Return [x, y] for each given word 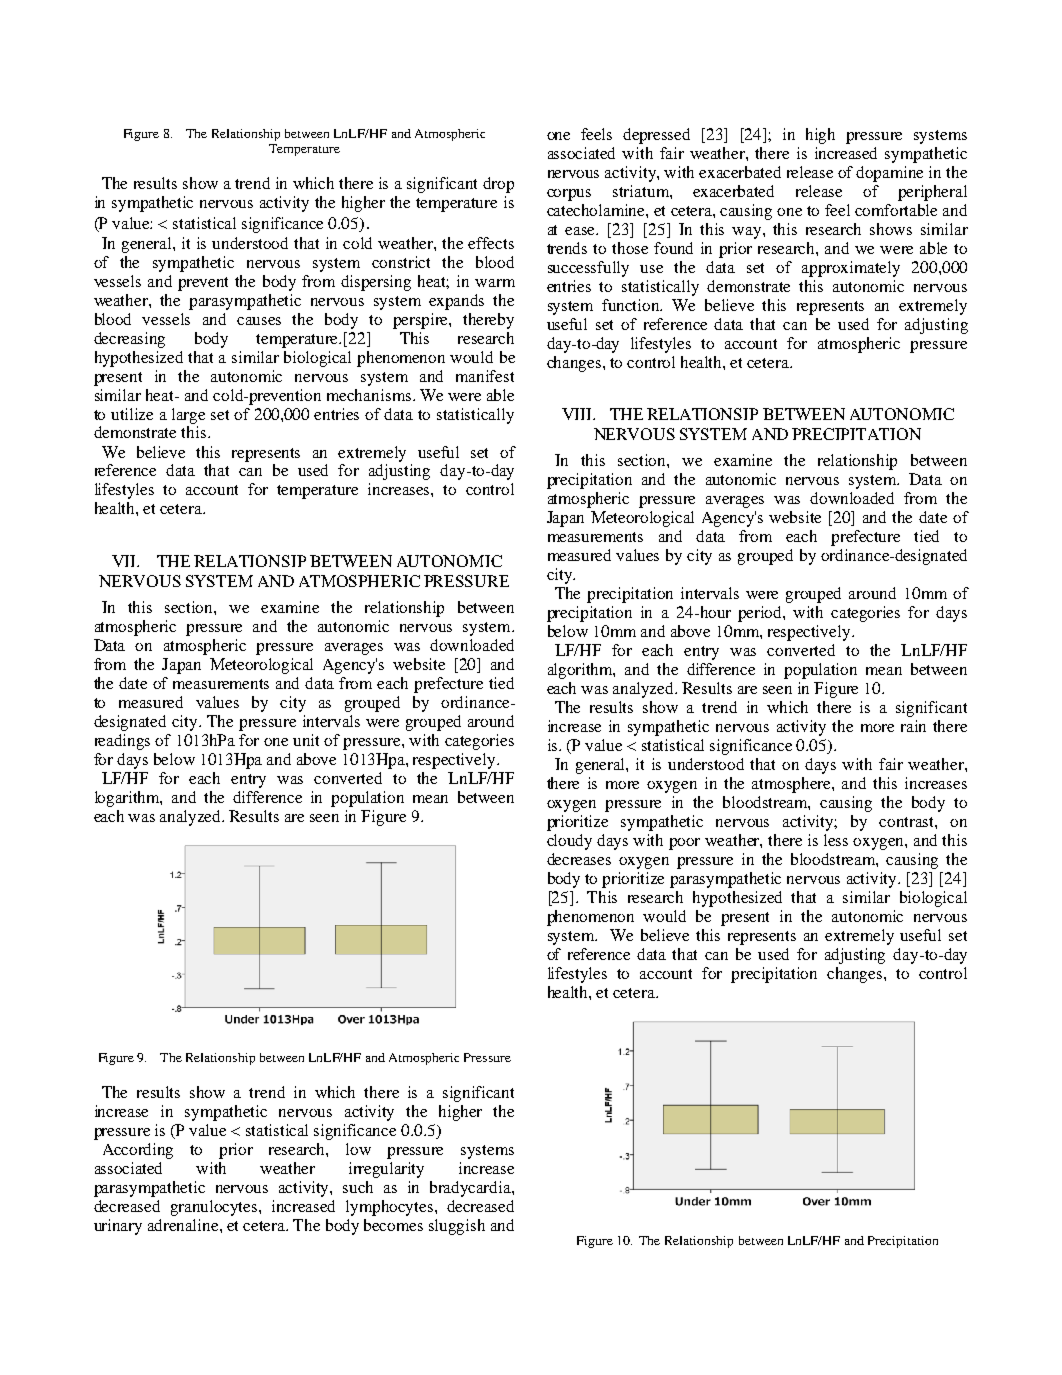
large [188, 416]
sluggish [457, 1227]
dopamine [889, 174]
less [836, 840]
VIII [578, 414]
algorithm [581, 671]
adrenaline [184, 1225]
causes [259, 321]
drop [498, 185]
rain [913, 726]
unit [306, 740]
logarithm [128, 799]
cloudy [569, 842]
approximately [851, 269]
